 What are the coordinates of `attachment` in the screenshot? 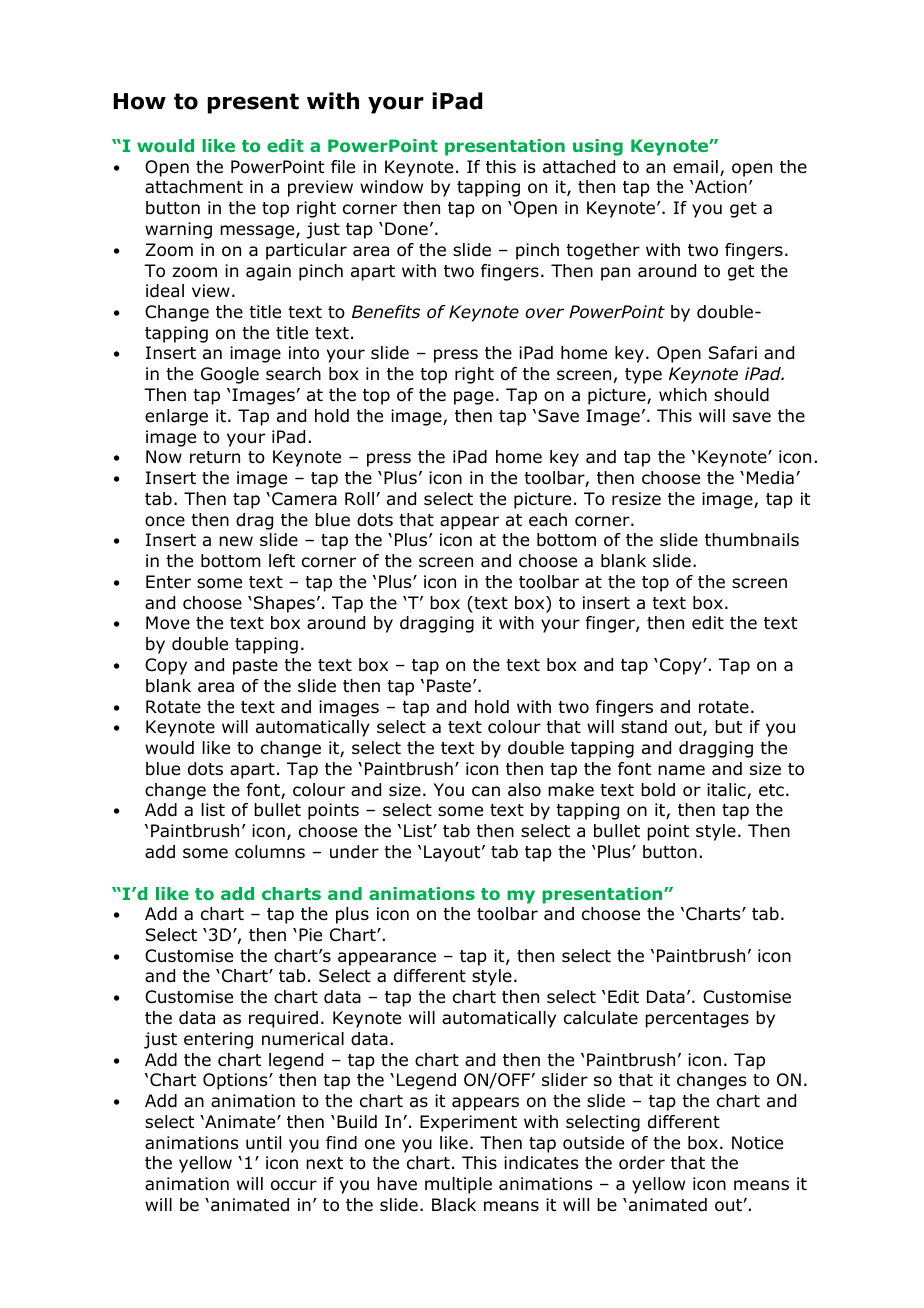 It's located at (194, 187).
